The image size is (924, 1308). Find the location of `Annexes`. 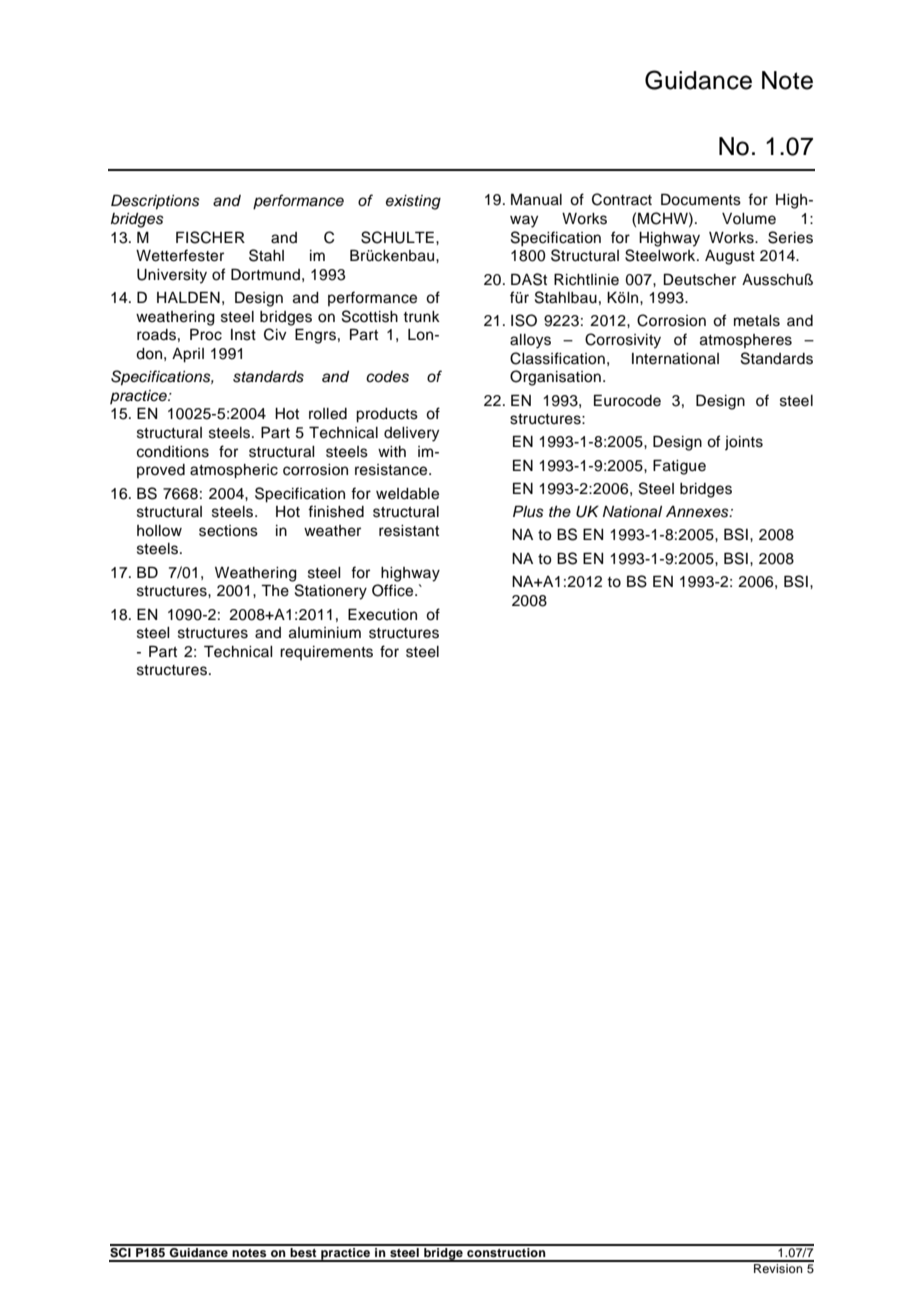

Annexes is located at coordinates (698, 512).
